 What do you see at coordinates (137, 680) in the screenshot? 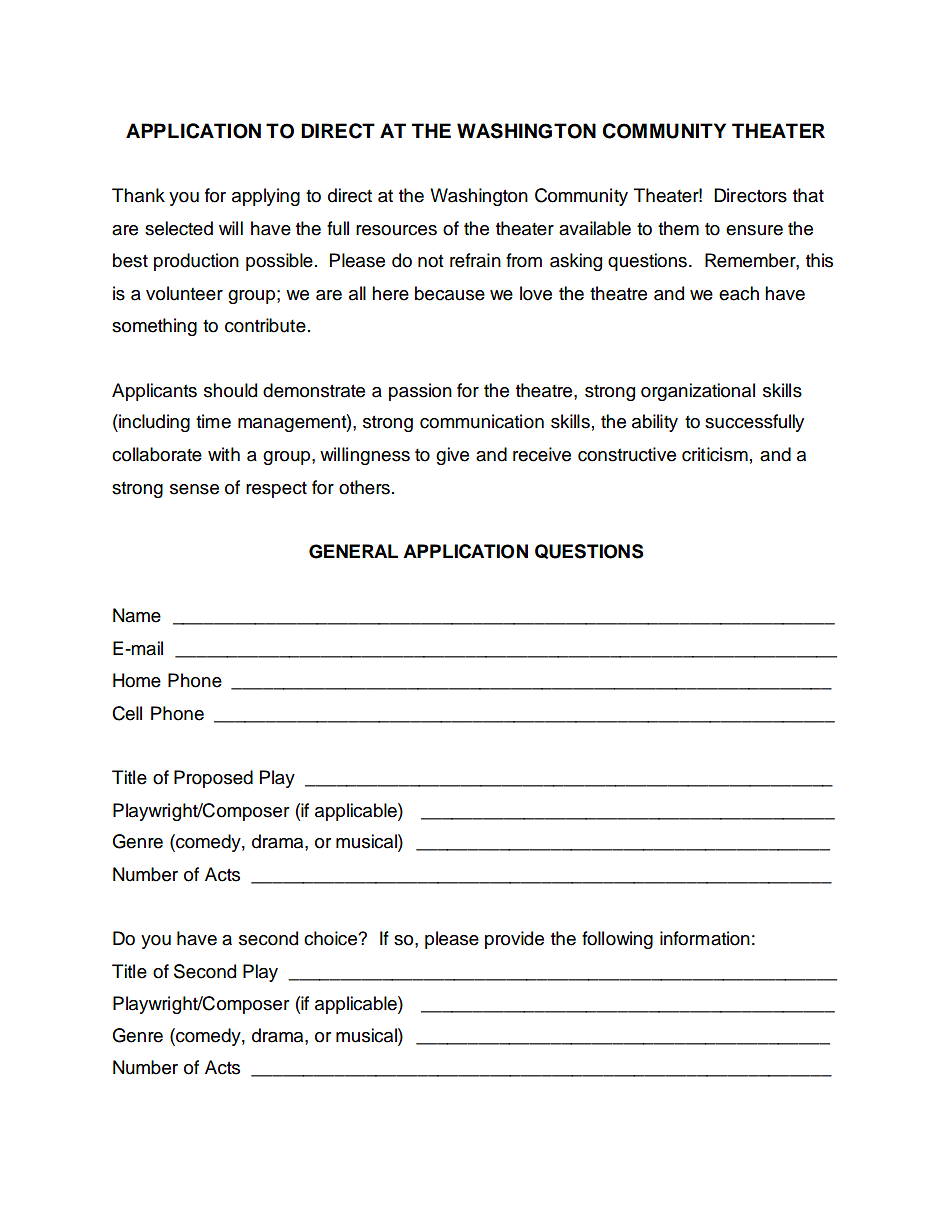
I see `Home` at bounding box center [137, 680].
